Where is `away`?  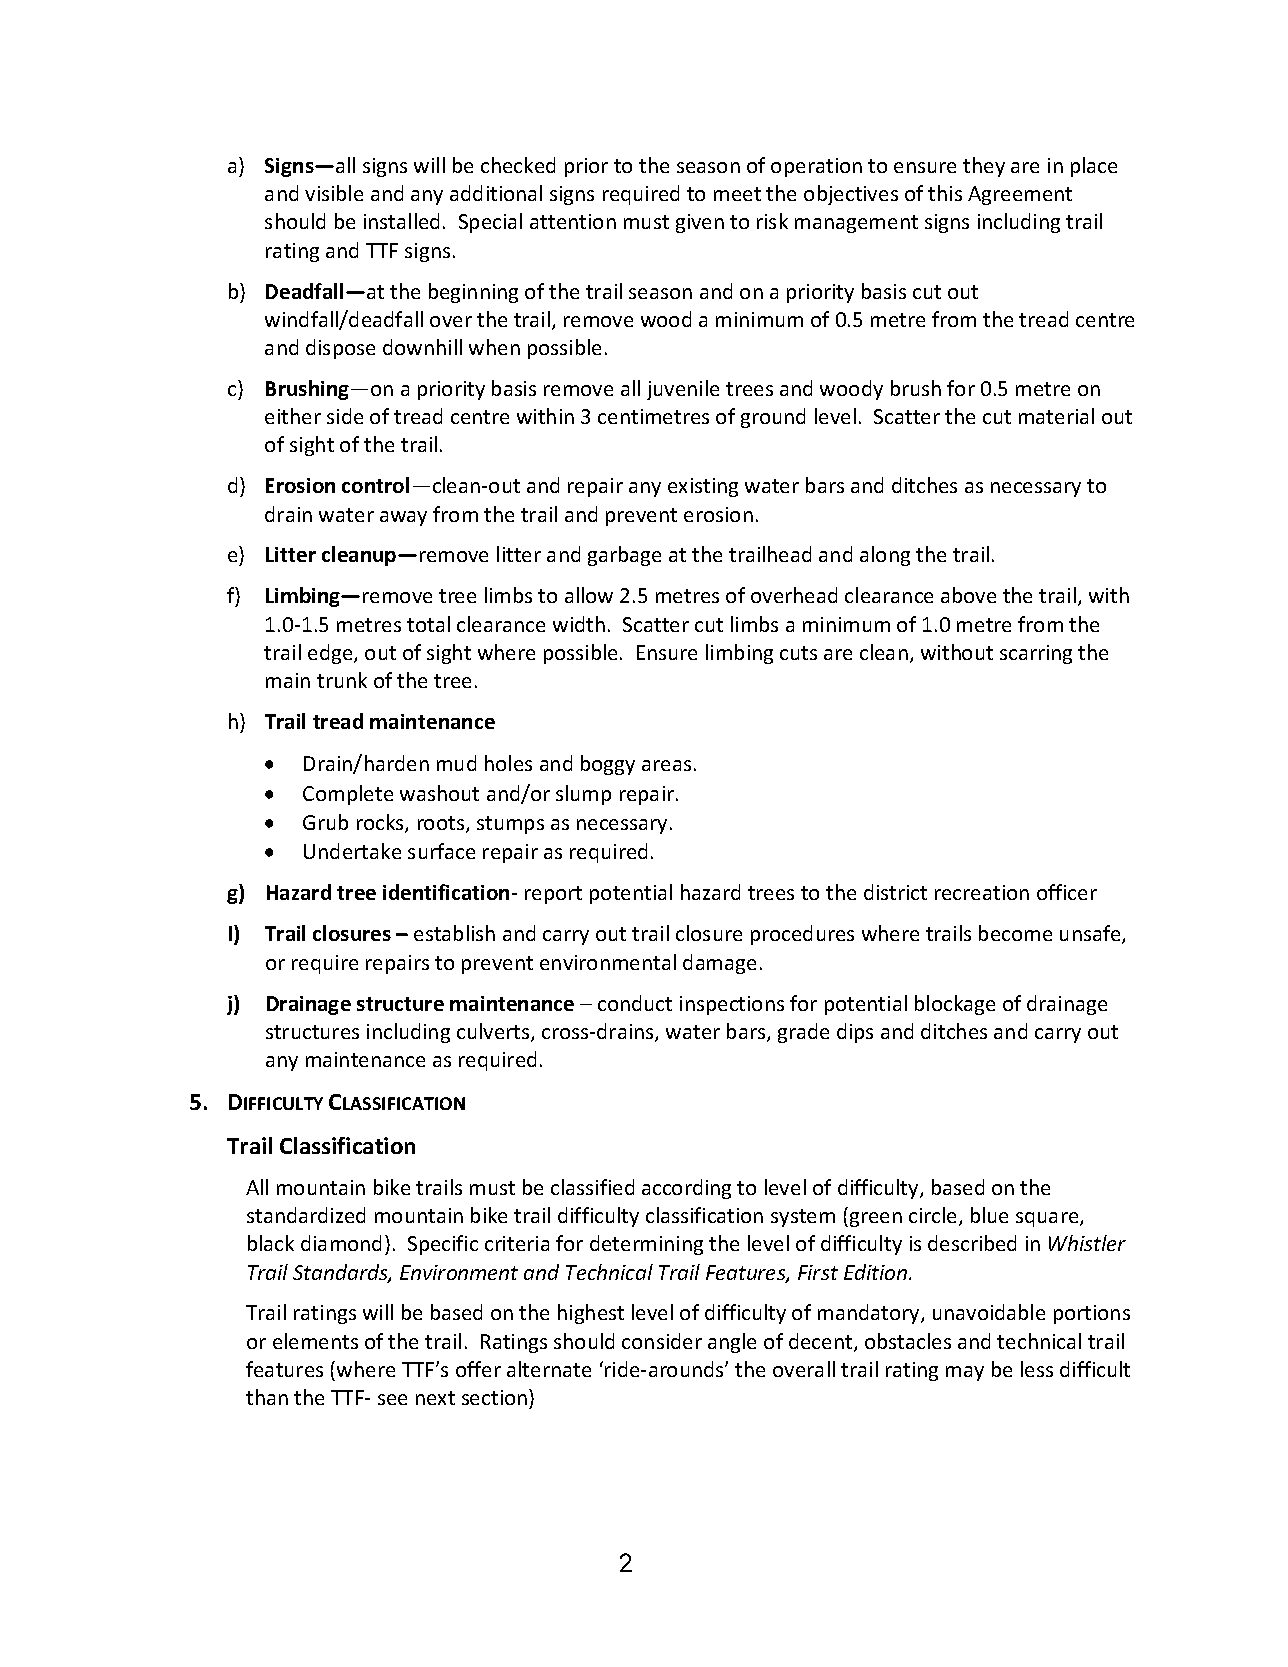
away is located at coordinates (403, 518).
